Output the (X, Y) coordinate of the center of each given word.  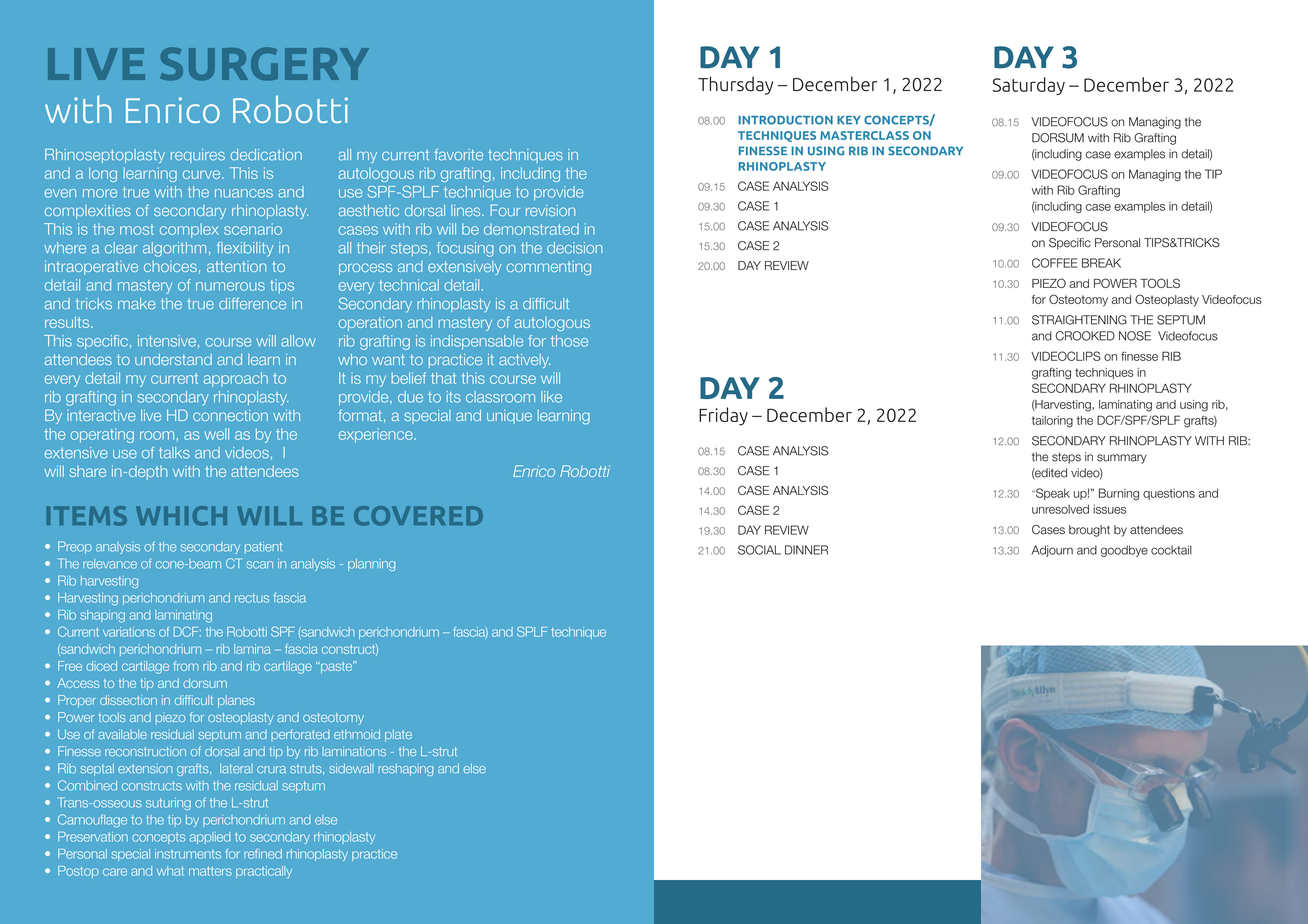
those (569, 341)
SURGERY (264, 63)
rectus (252, 598)
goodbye (1124, 551)
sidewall (351, 768)
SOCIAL (759, 550)
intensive (167, 341)
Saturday (1028, 86)
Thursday (735, 85)
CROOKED (1085, 336)
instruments (188, 854)
